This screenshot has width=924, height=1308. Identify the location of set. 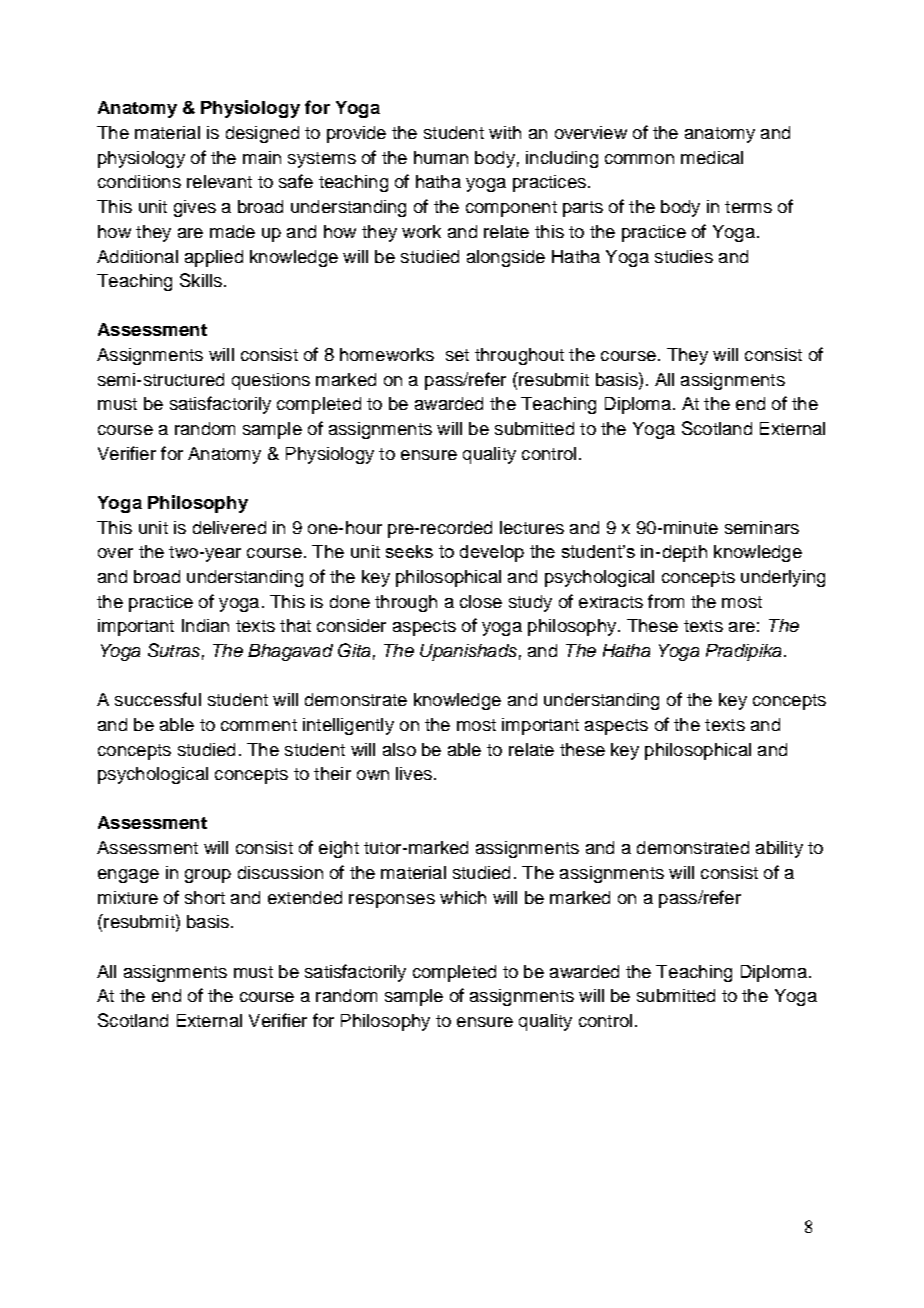
(457, 355).
